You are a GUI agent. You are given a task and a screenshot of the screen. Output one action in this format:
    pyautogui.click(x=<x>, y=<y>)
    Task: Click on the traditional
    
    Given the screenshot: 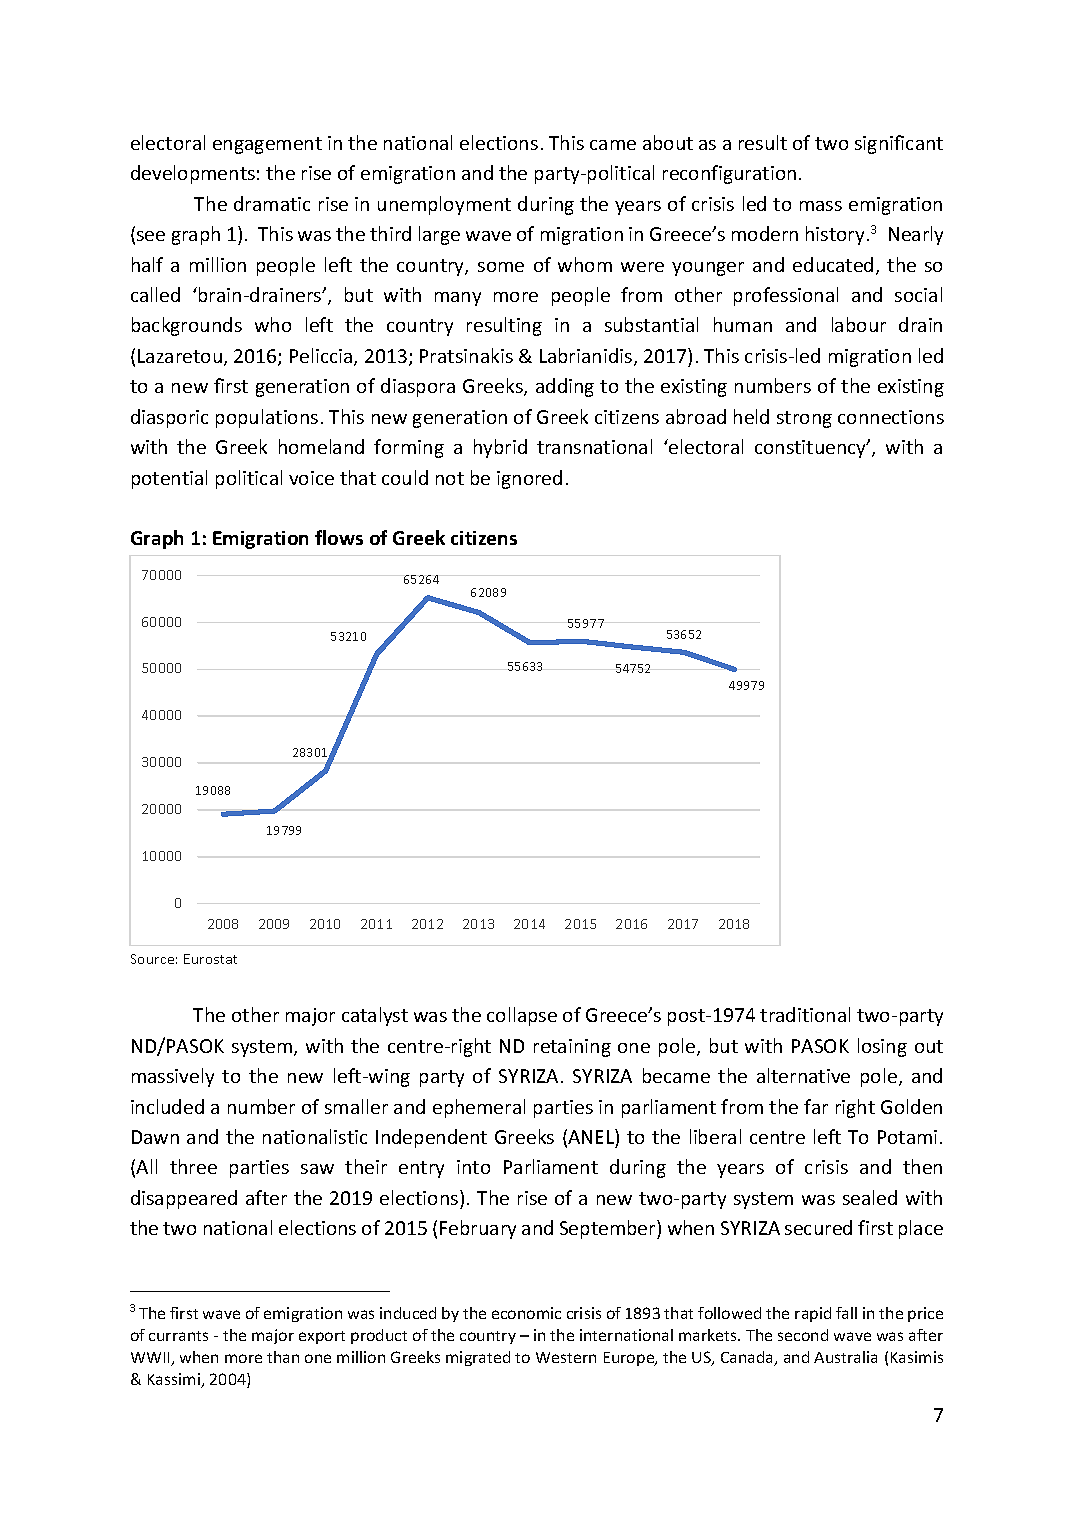 What is the action you would take?
    pyautogui.click(x=805, y=1014)
